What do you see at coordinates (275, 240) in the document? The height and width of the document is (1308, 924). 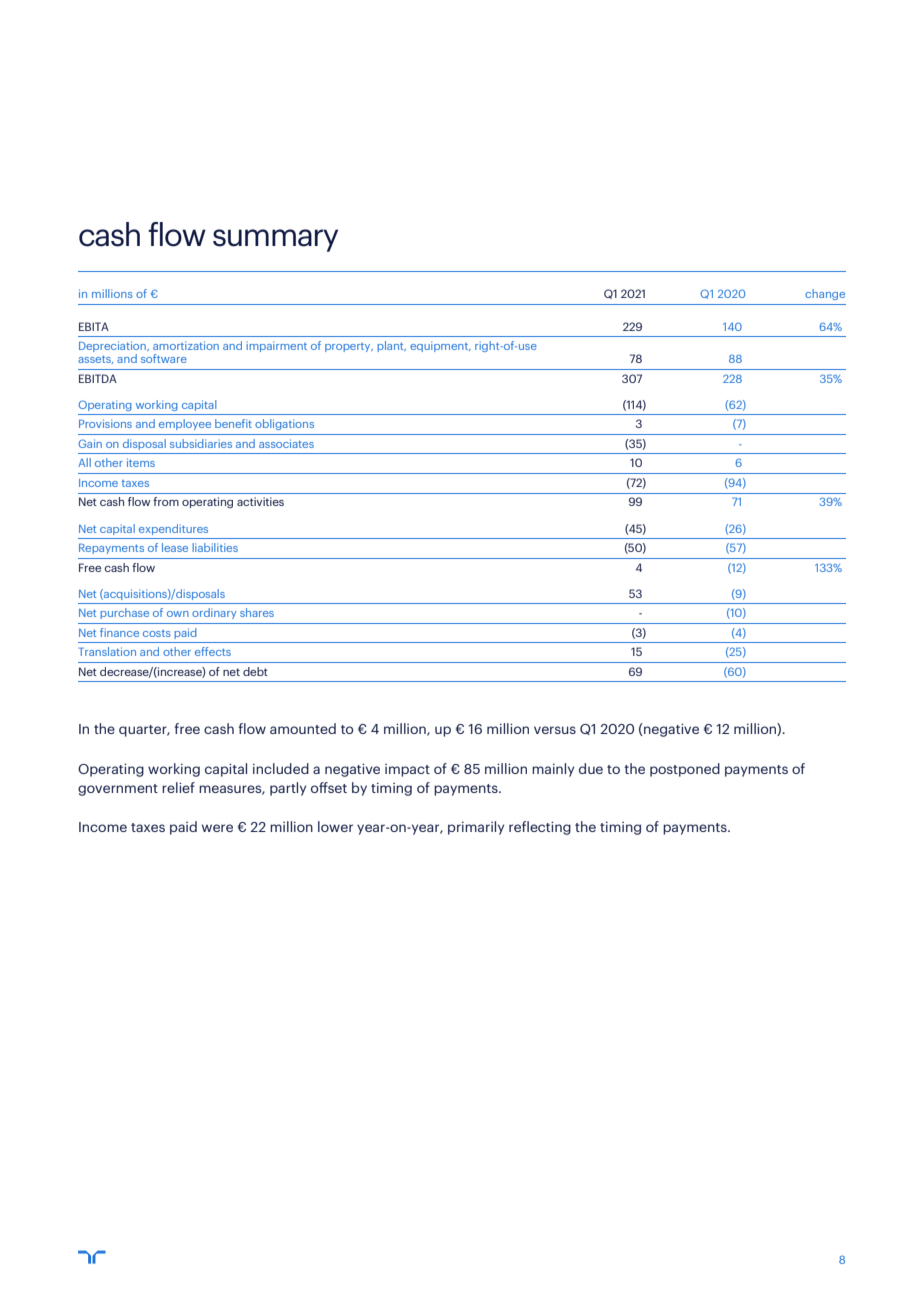 I see `summary` at bounding box center [275, 240].
